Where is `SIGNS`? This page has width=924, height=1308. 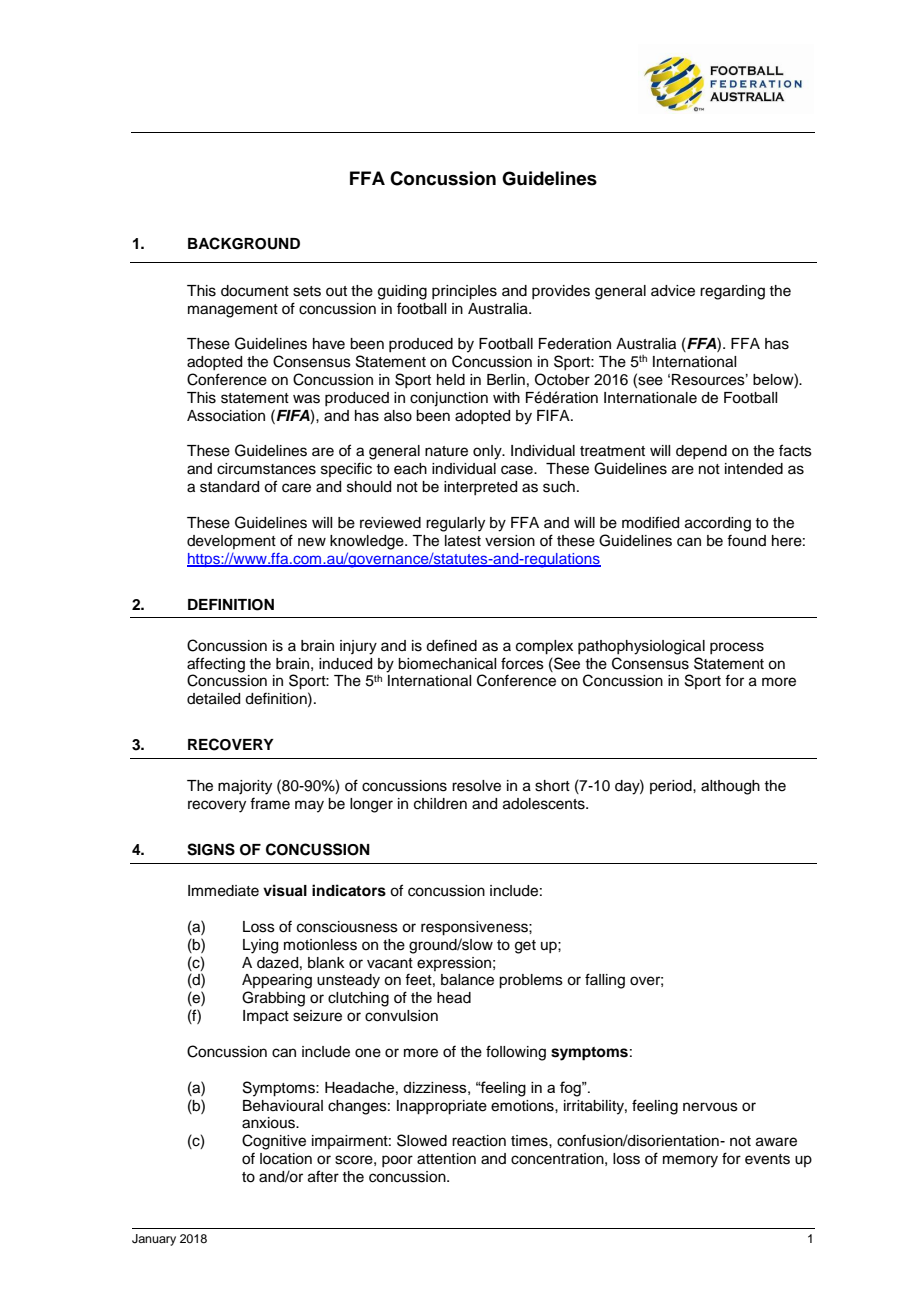
SIGNS is located at coordinates (211, 849).
